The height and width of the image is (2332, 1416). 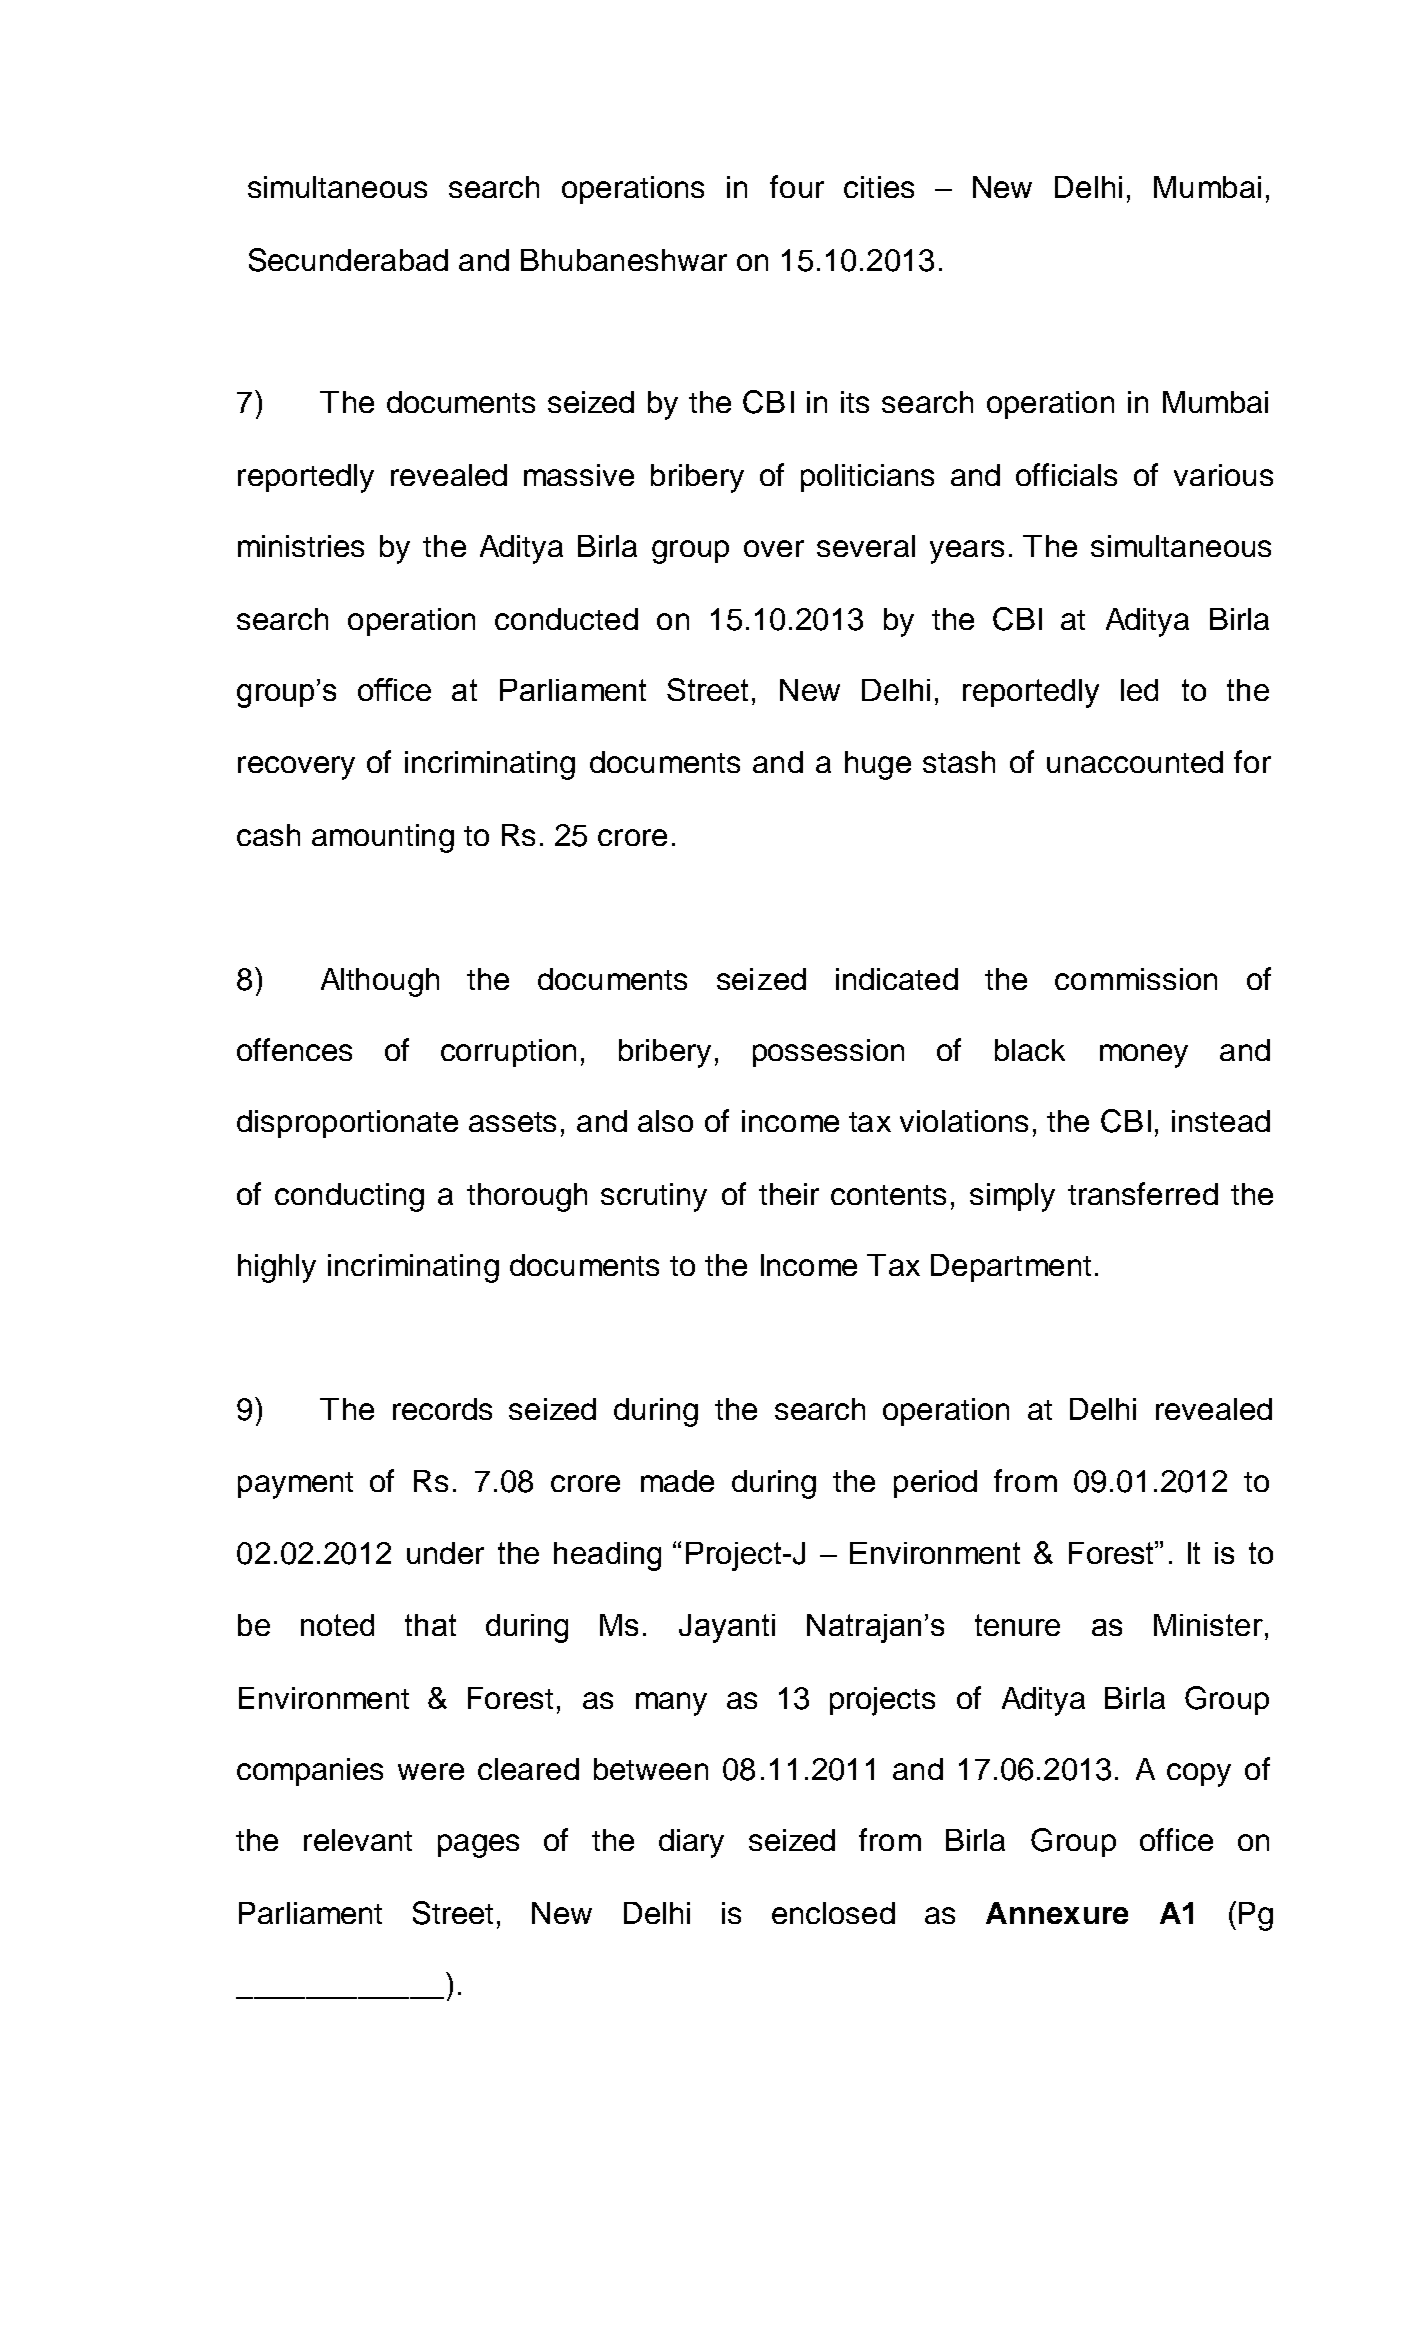 What do you see at coordinates (677, 1481) in the image?
I see `made` at bounding box center [677, 1481].
